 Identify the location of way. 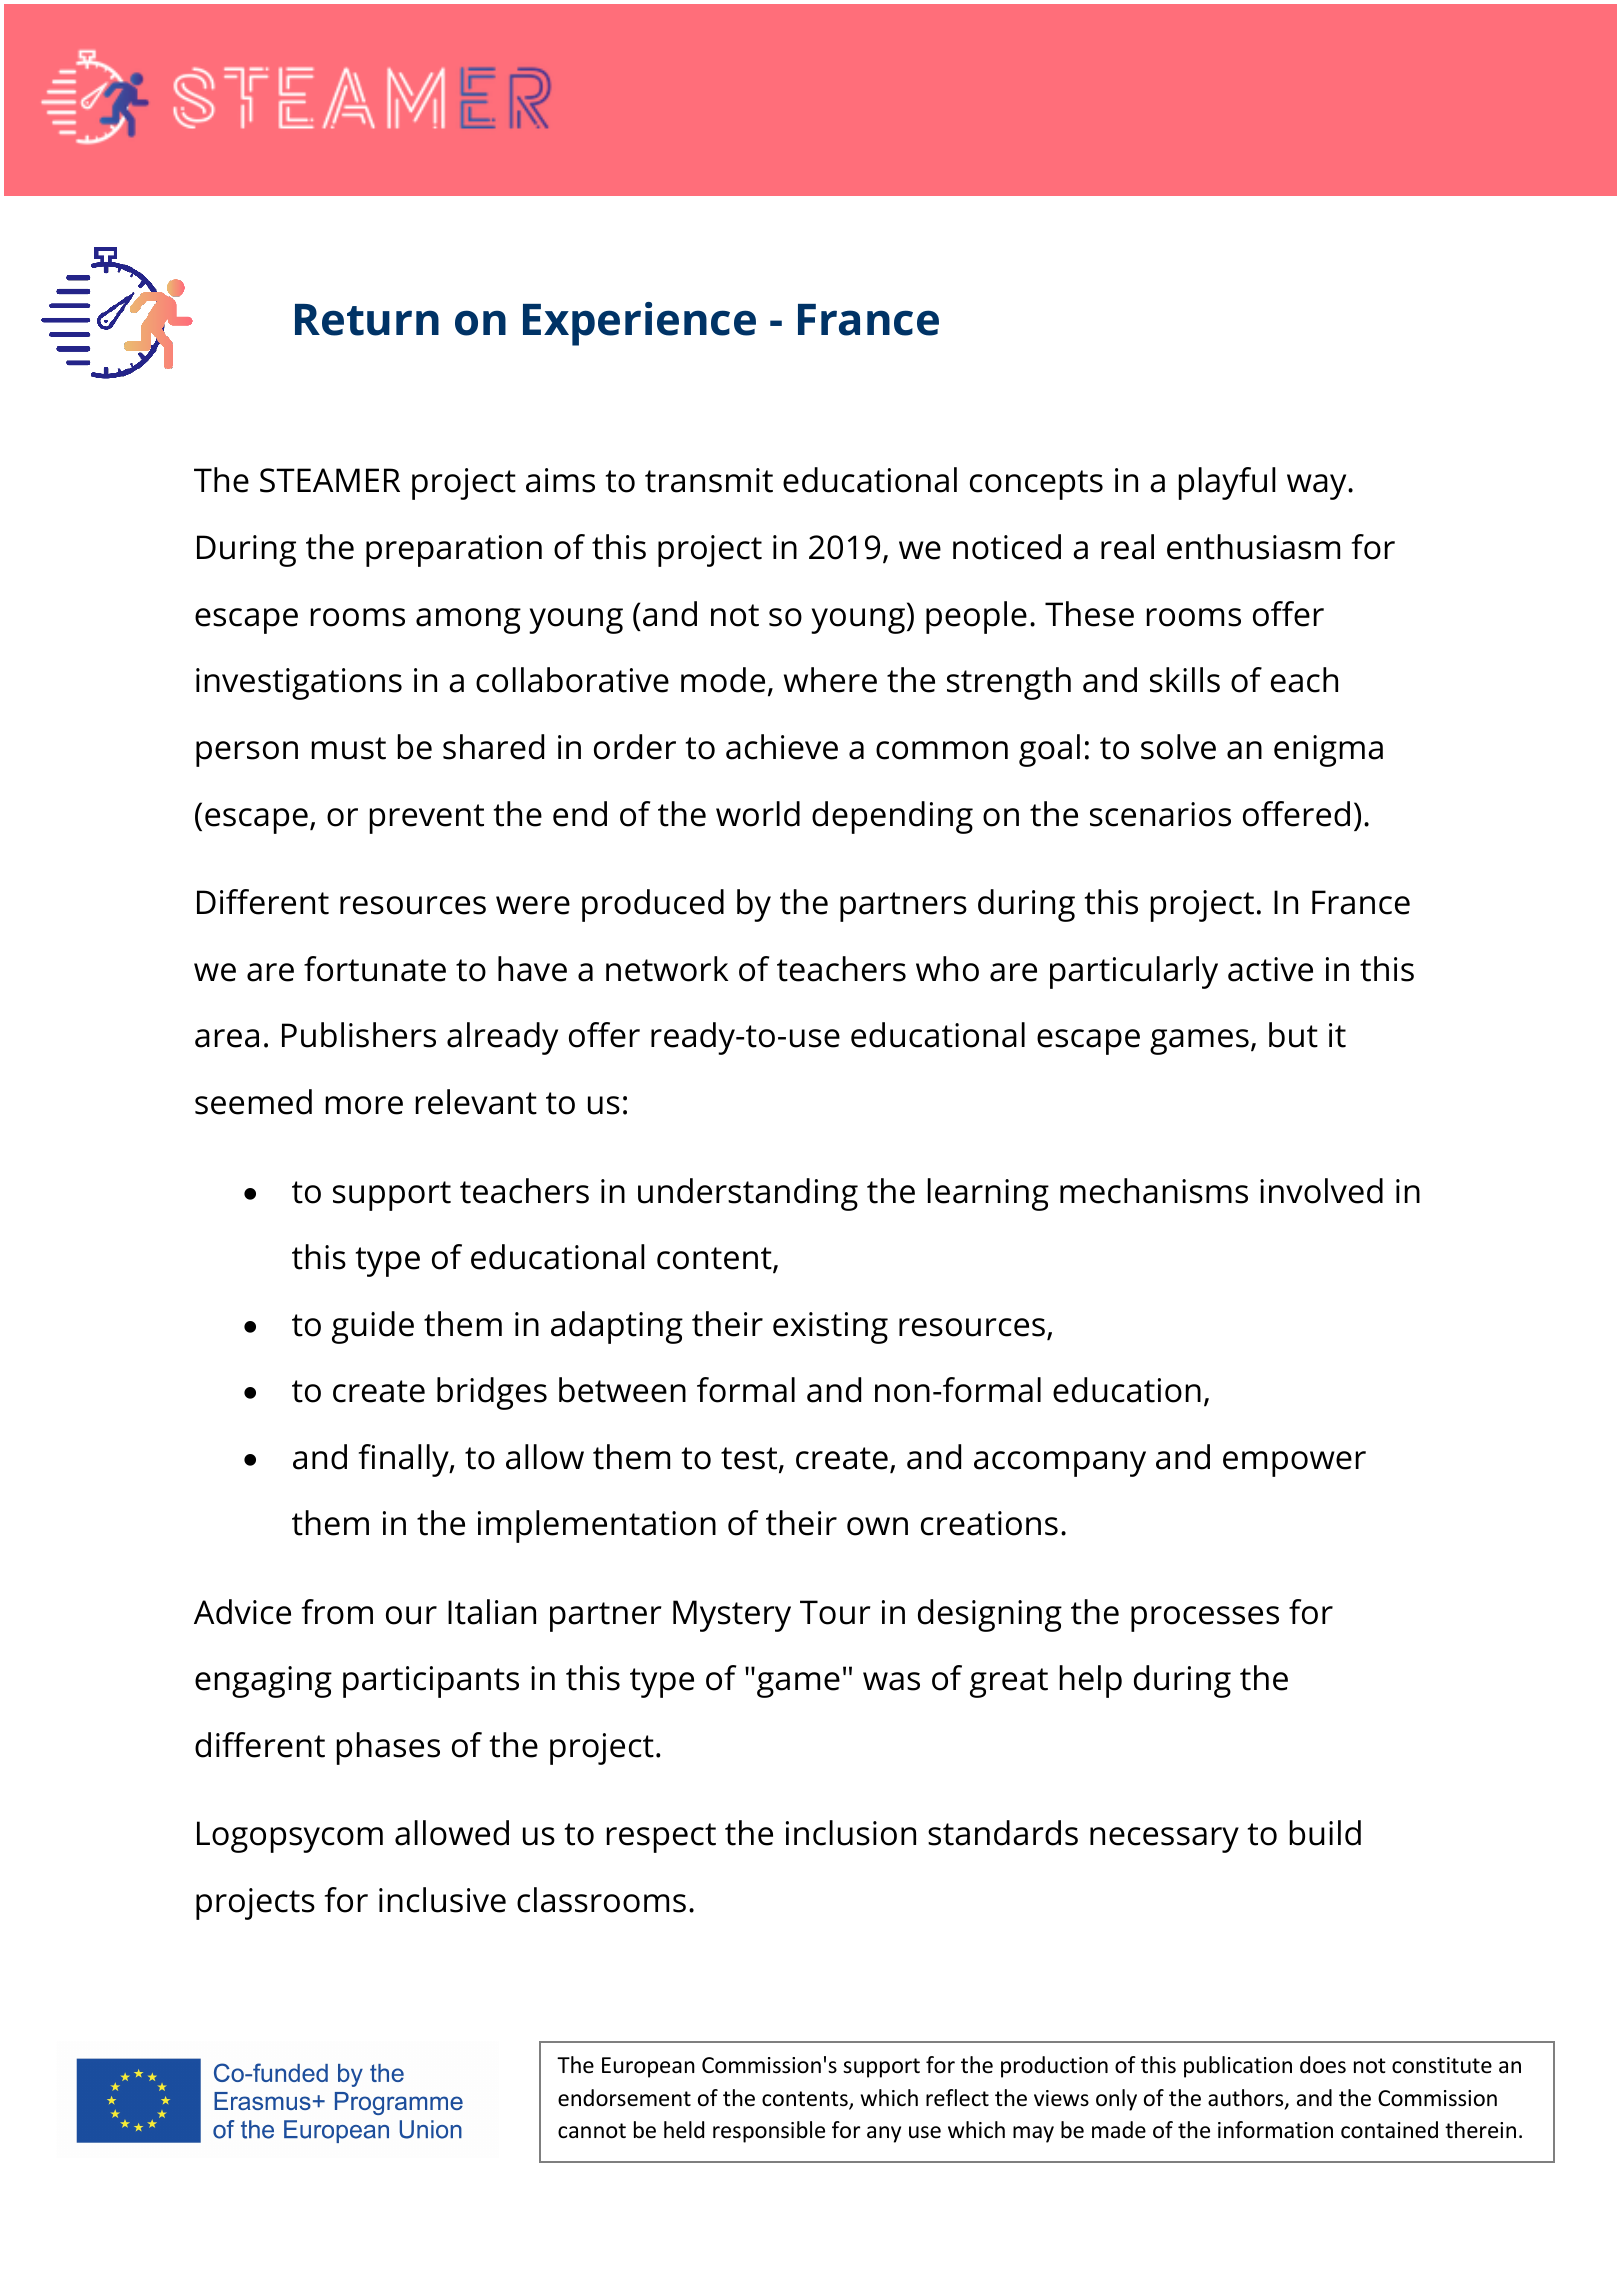
(1318, 487).
